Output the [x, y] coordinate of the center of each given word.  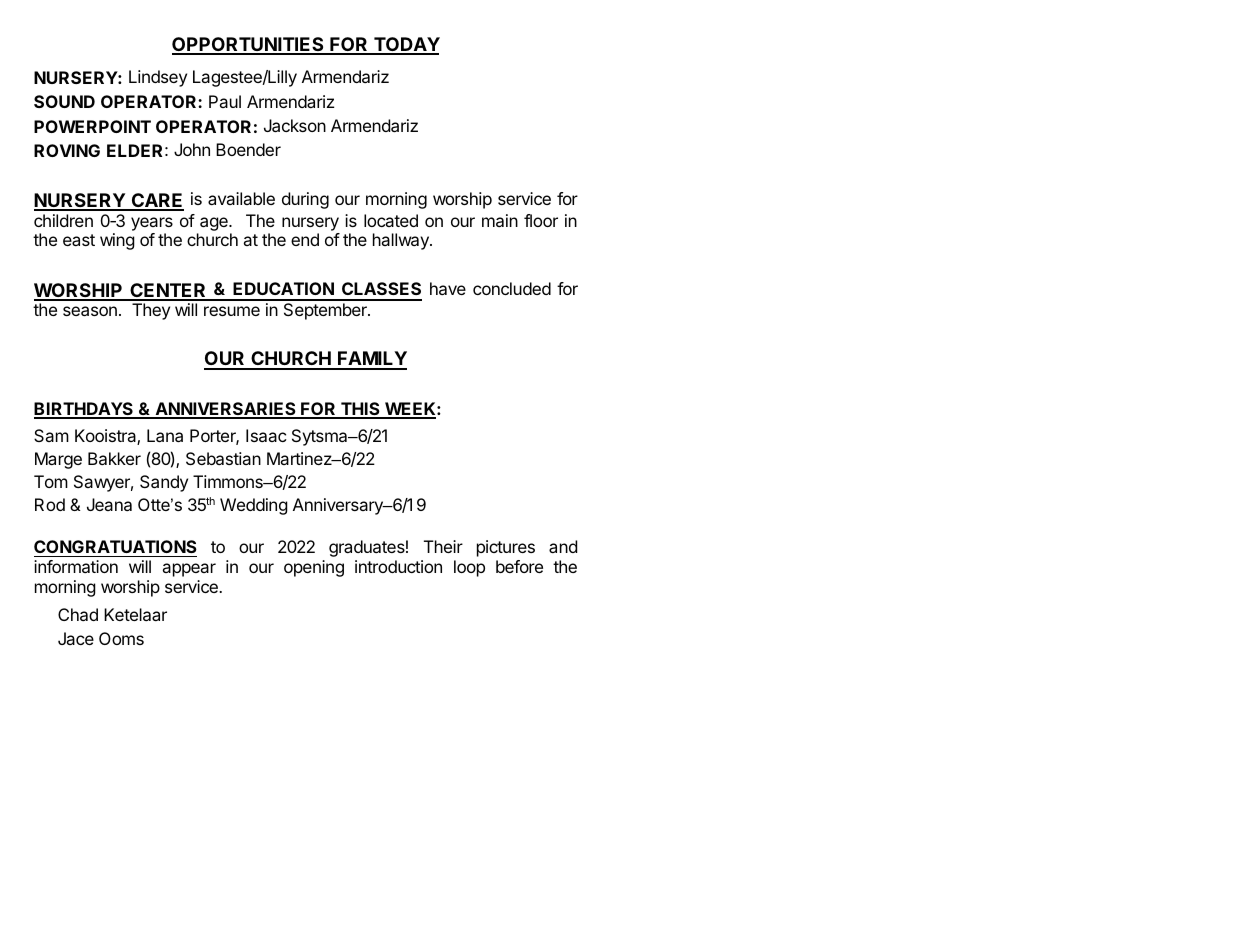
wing [117, 241]
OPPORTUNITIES [249, 45]
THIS [360, 410]
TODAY [406, 45]
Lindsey [158, 78]
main [500, 220]
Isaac [266, 435]
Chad [78, 614]
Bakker [114, 458]
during [305, 200]
